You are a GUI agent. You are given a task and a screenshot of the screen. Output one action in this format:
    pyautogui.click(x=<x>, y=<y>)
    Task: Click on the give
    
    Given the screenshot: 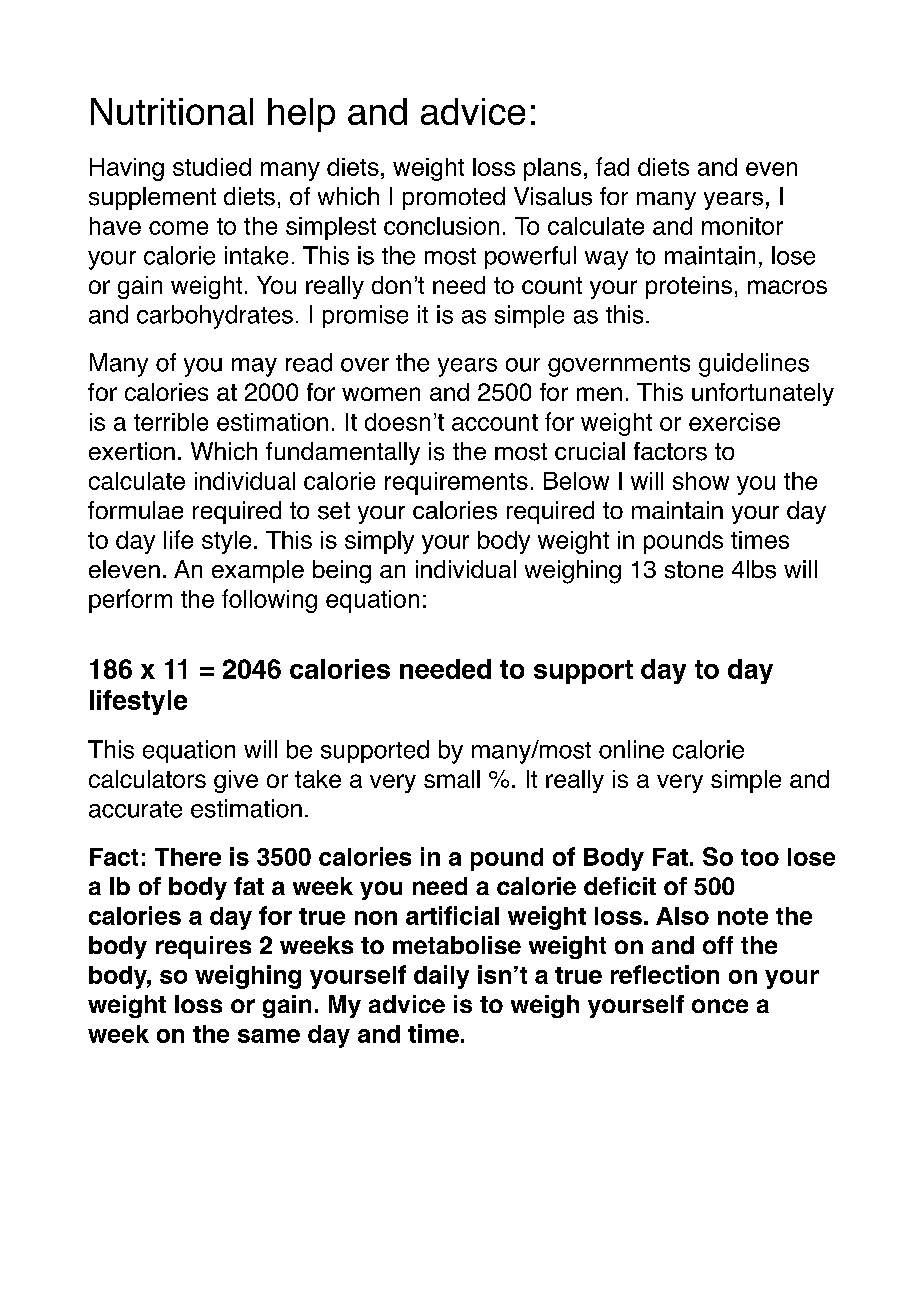 What is the action you would take?
    pyautogui.click(x=236, y=781)
